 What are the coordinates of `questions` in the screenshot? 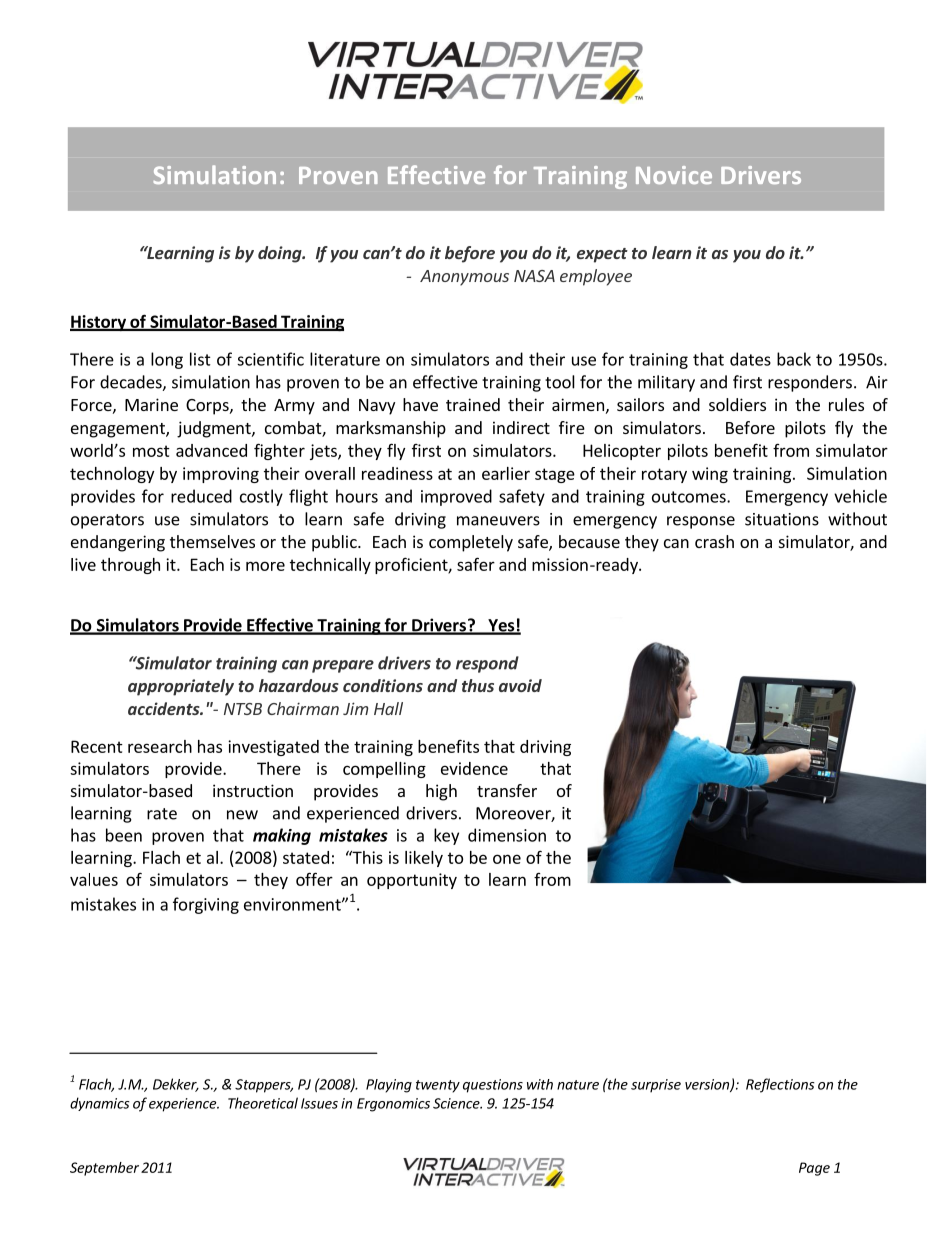 It's located at (493, 1086).
